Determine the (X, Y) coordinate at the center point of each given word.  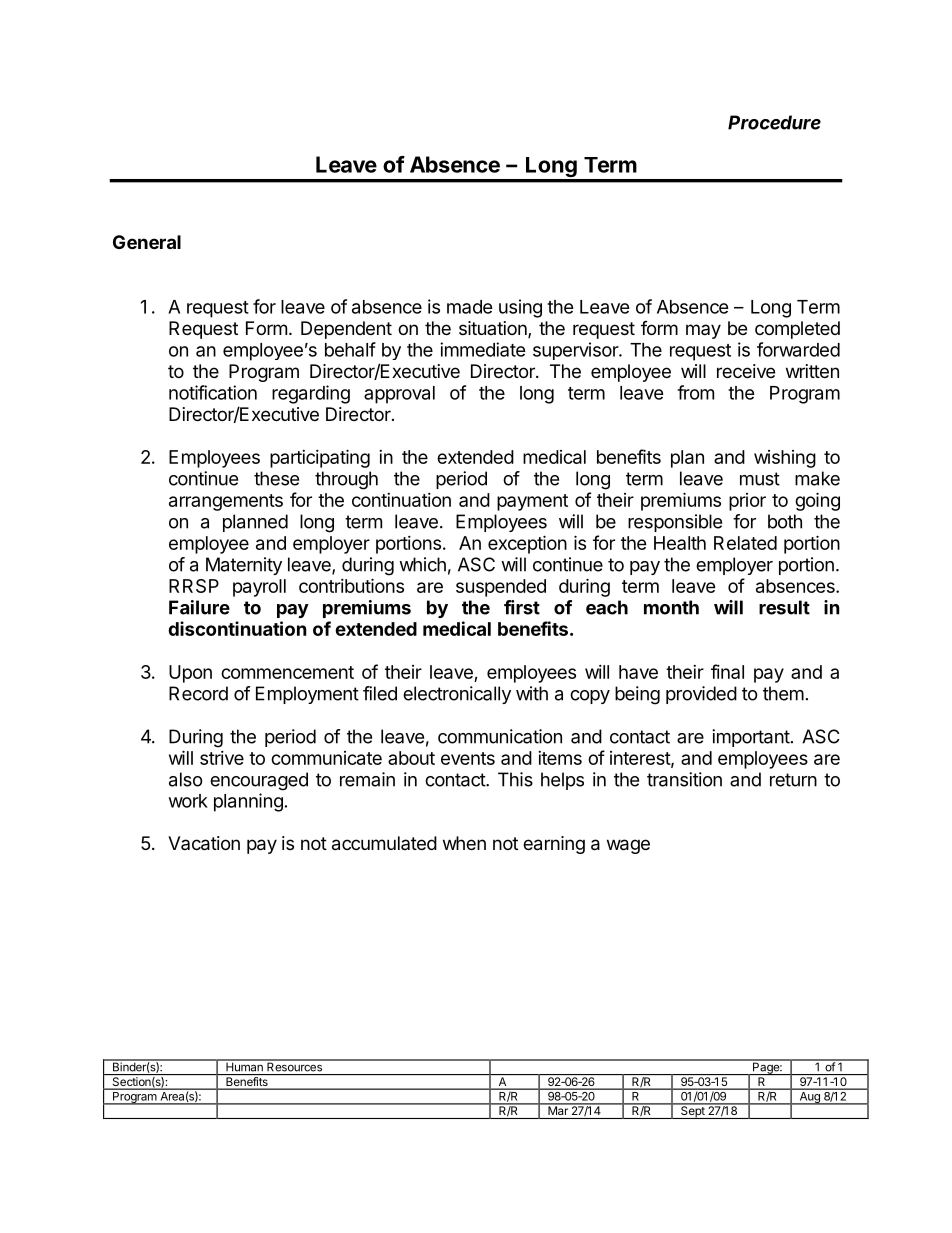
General (147, 242)
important (751, 738)
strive (222, 758)
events (468, 758)
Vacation (204, 843)
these (276, 478)
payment (532, 502)
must (760, 479)
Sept (693, 1111)
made (470, 307)
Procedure (774, 122)
